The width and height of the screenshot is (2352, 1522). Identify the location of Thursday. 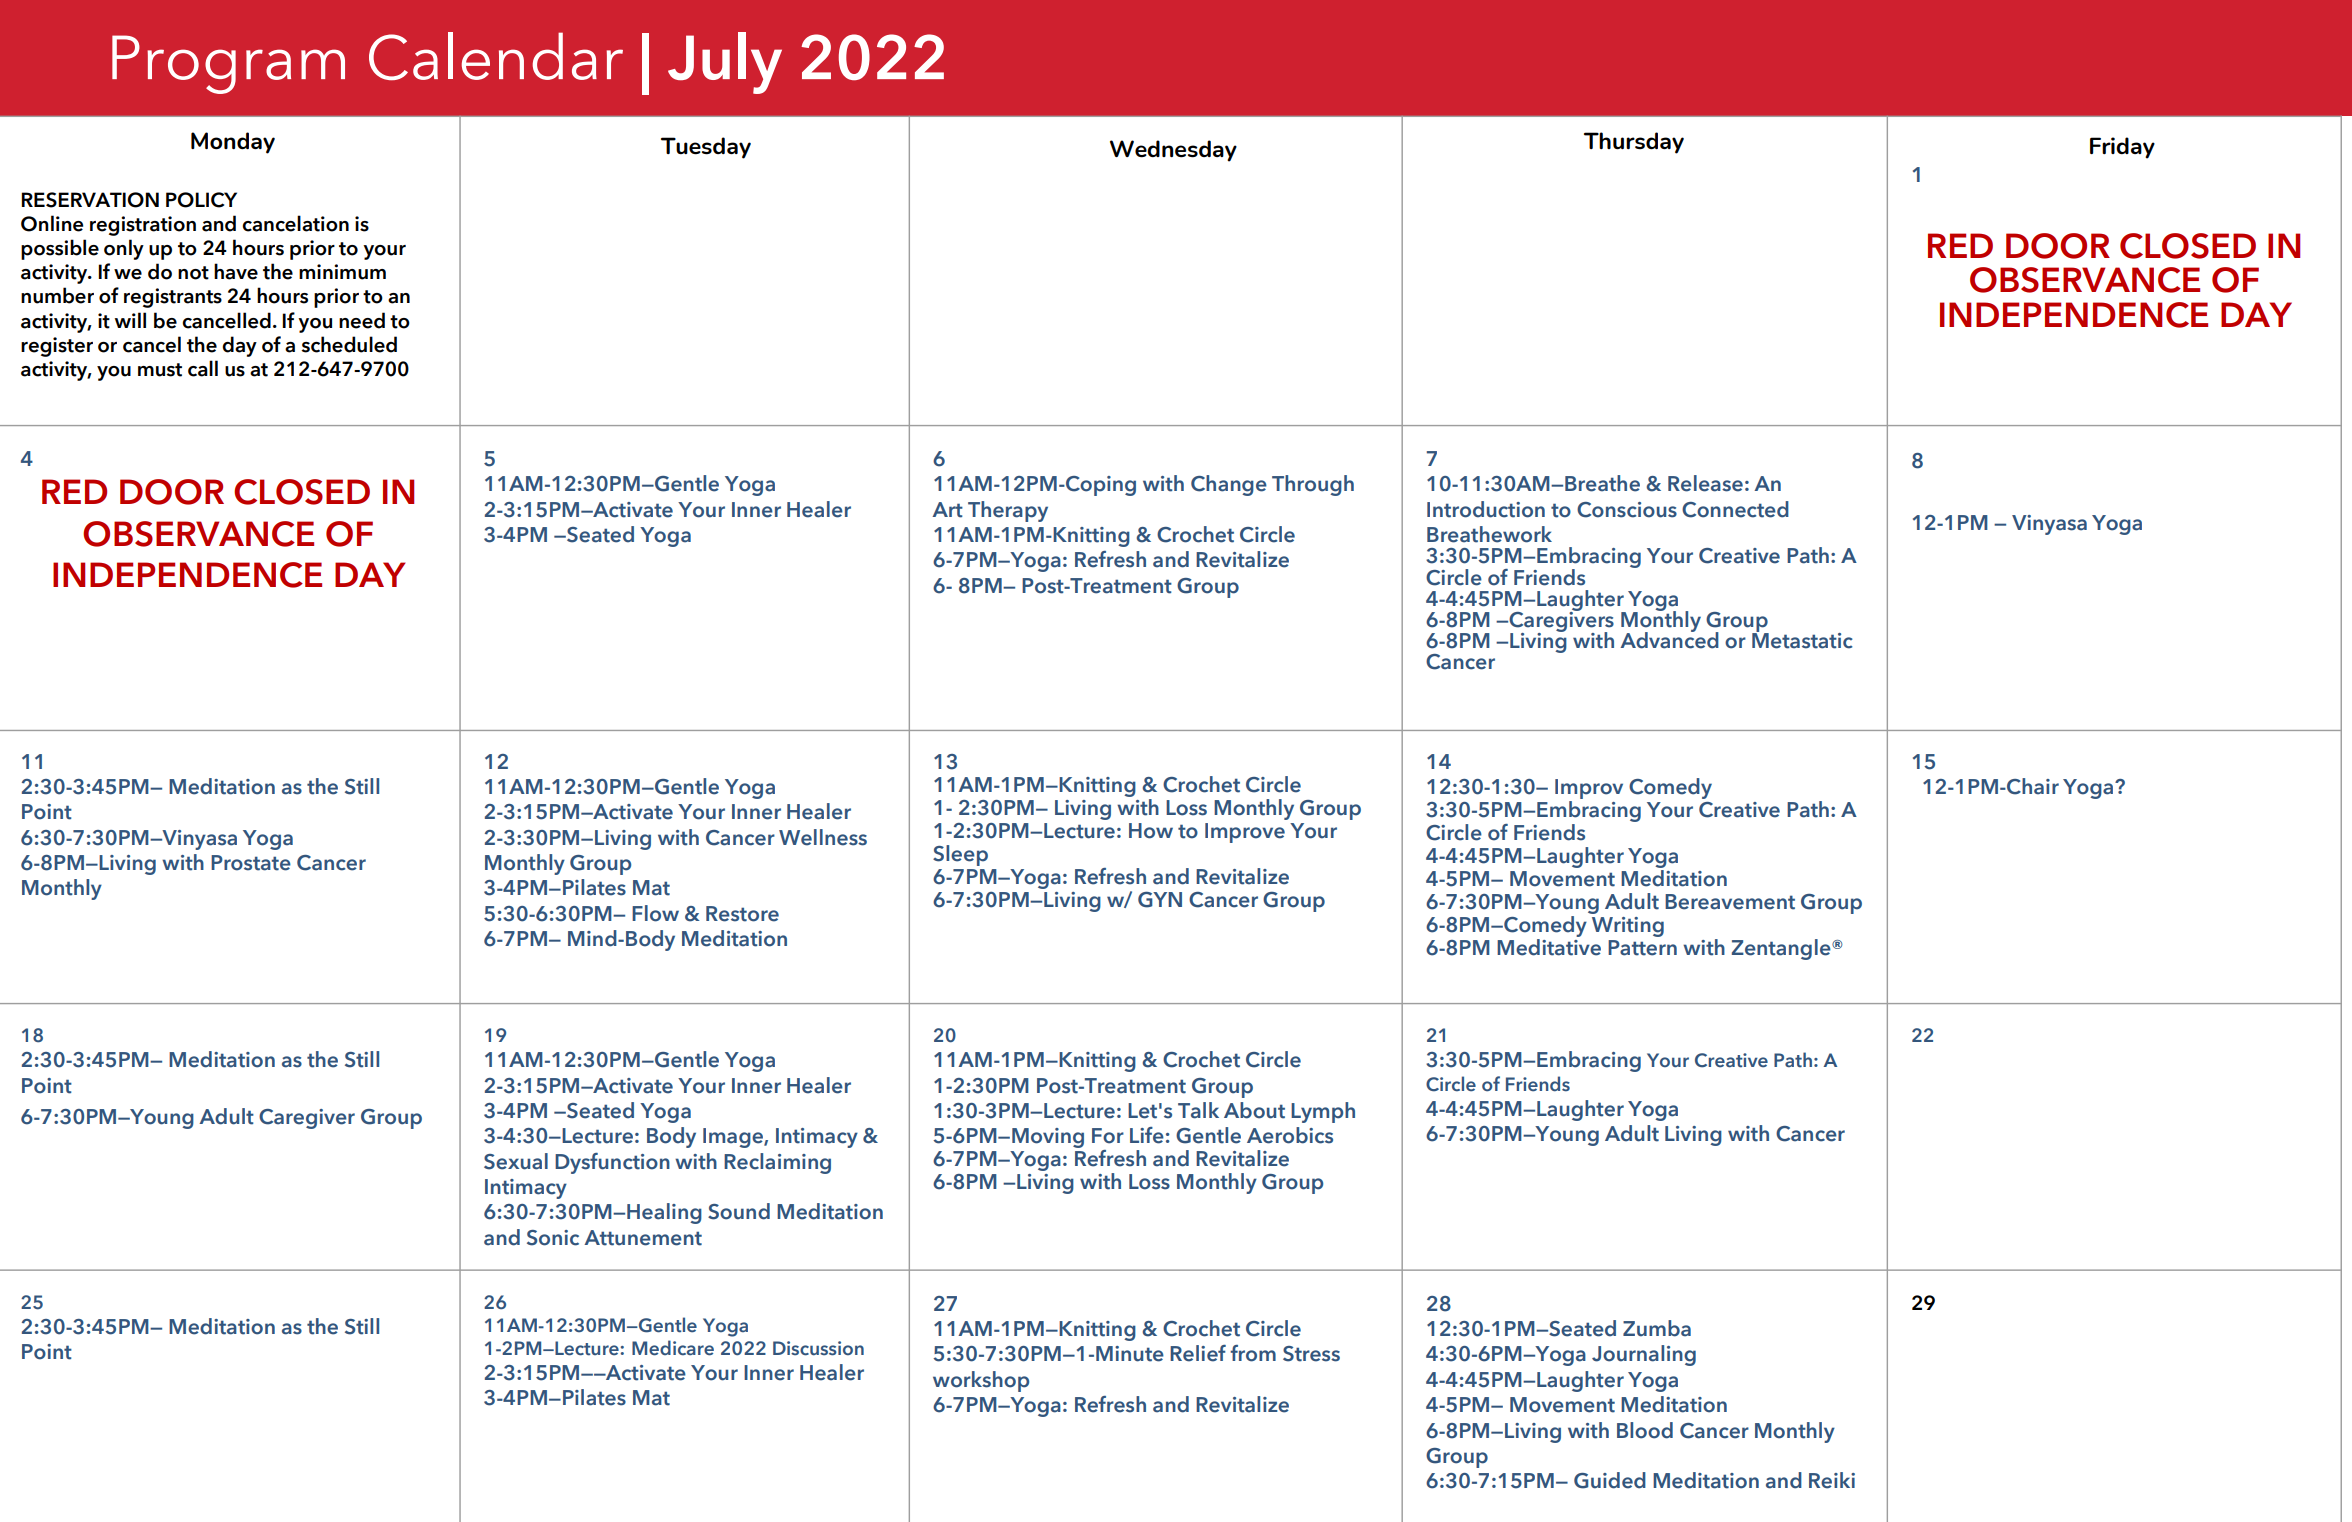
(1634, 143).
